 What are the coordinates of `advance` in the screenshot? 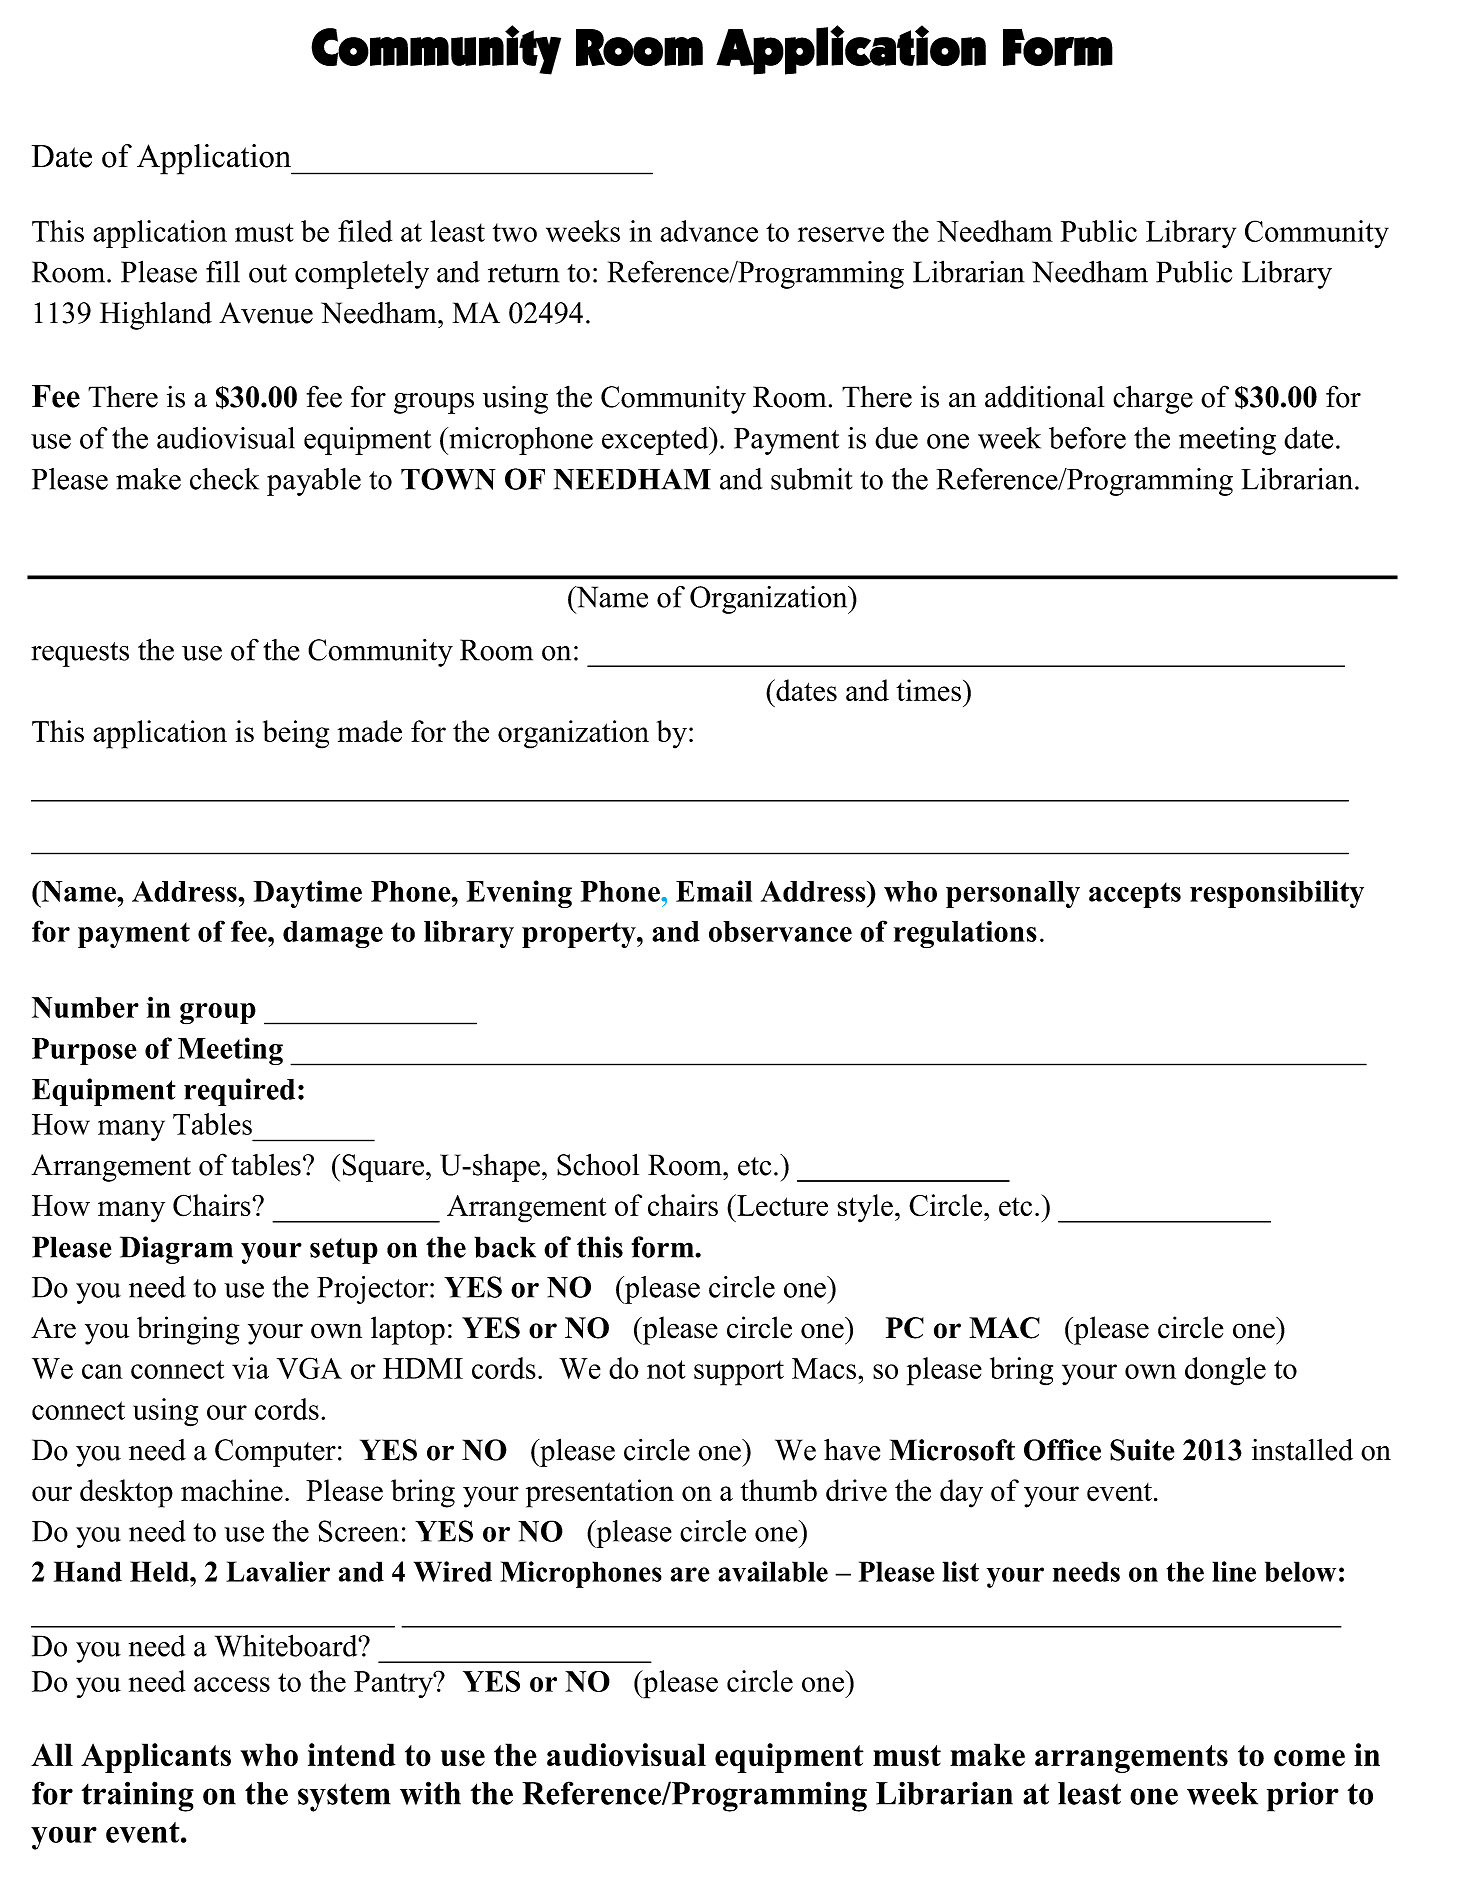 It's located at (709, 231).
